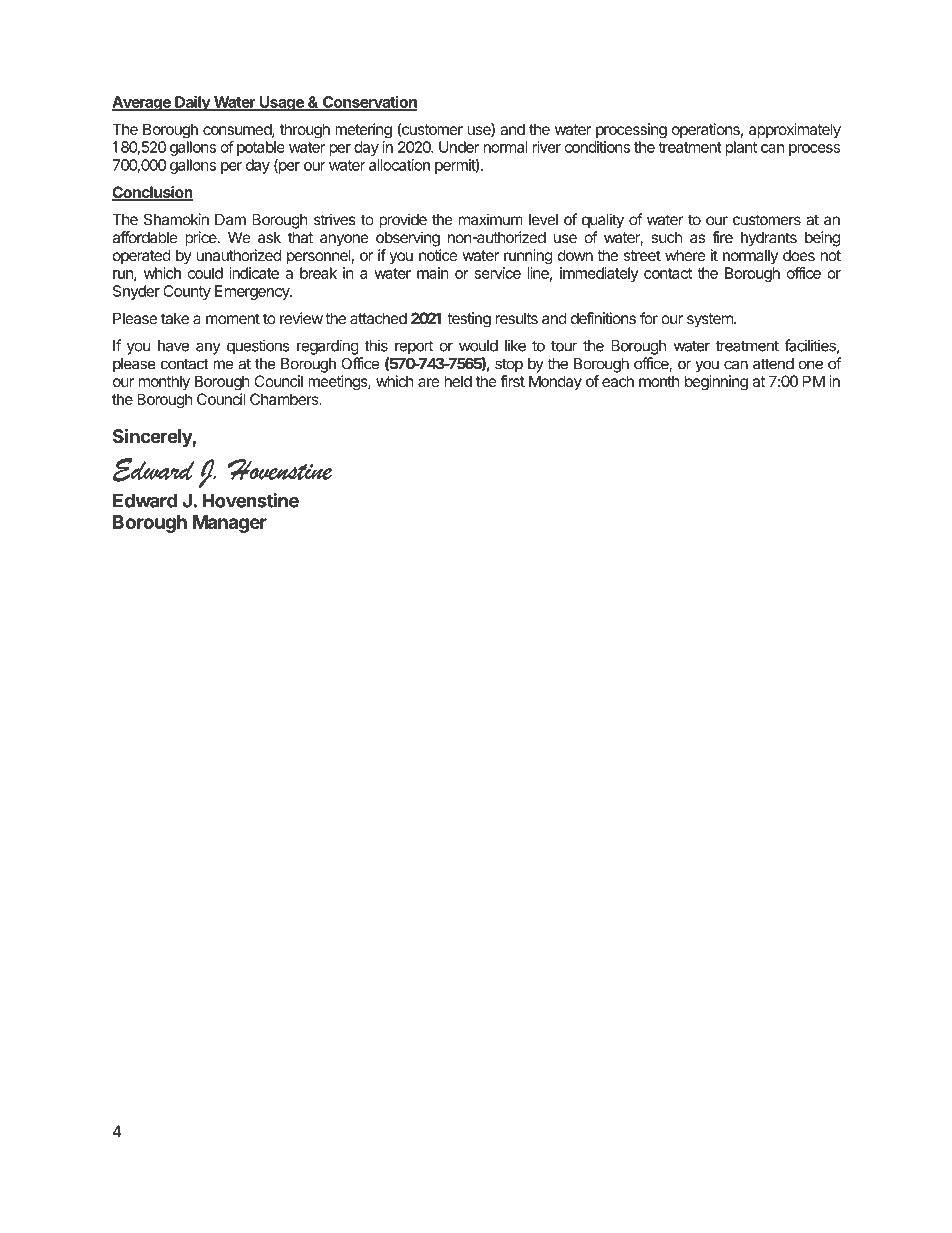 The width and height of the screenshot is (952, 1233). What do you see at coordinates (192, 103) in the screenshot?
I see `Daily` at bounding box center [192, 103].
